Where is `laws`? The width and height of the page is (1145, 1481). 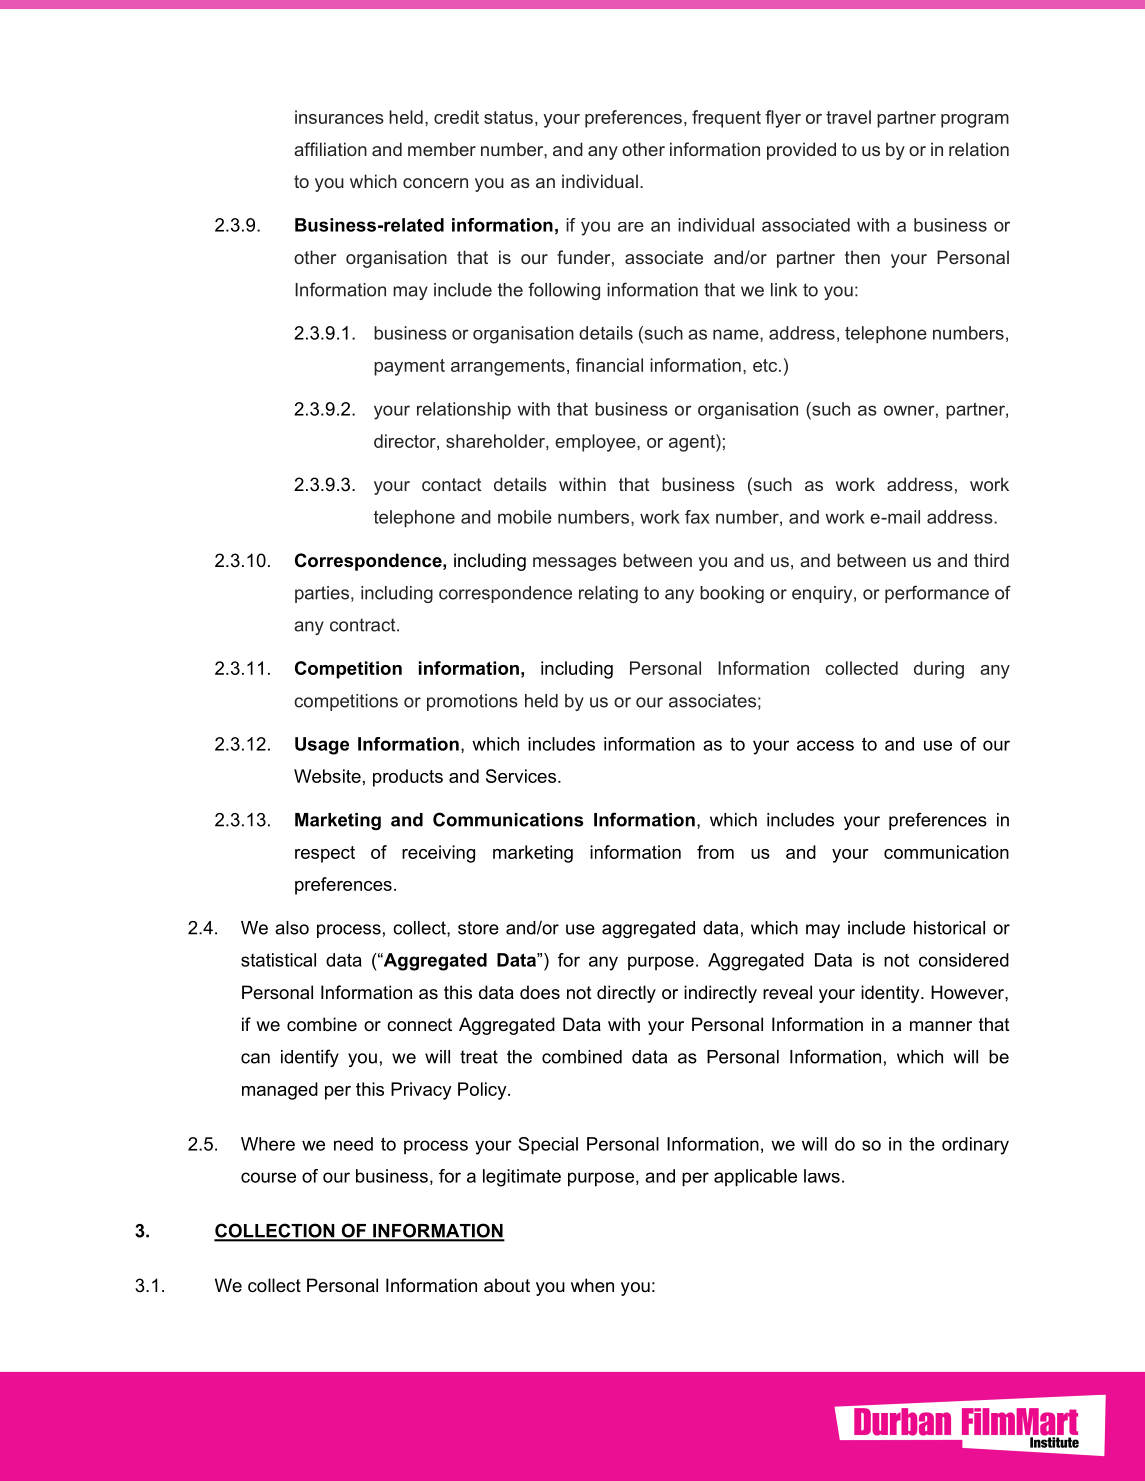
laws is located at coordinates (822, 1176).
